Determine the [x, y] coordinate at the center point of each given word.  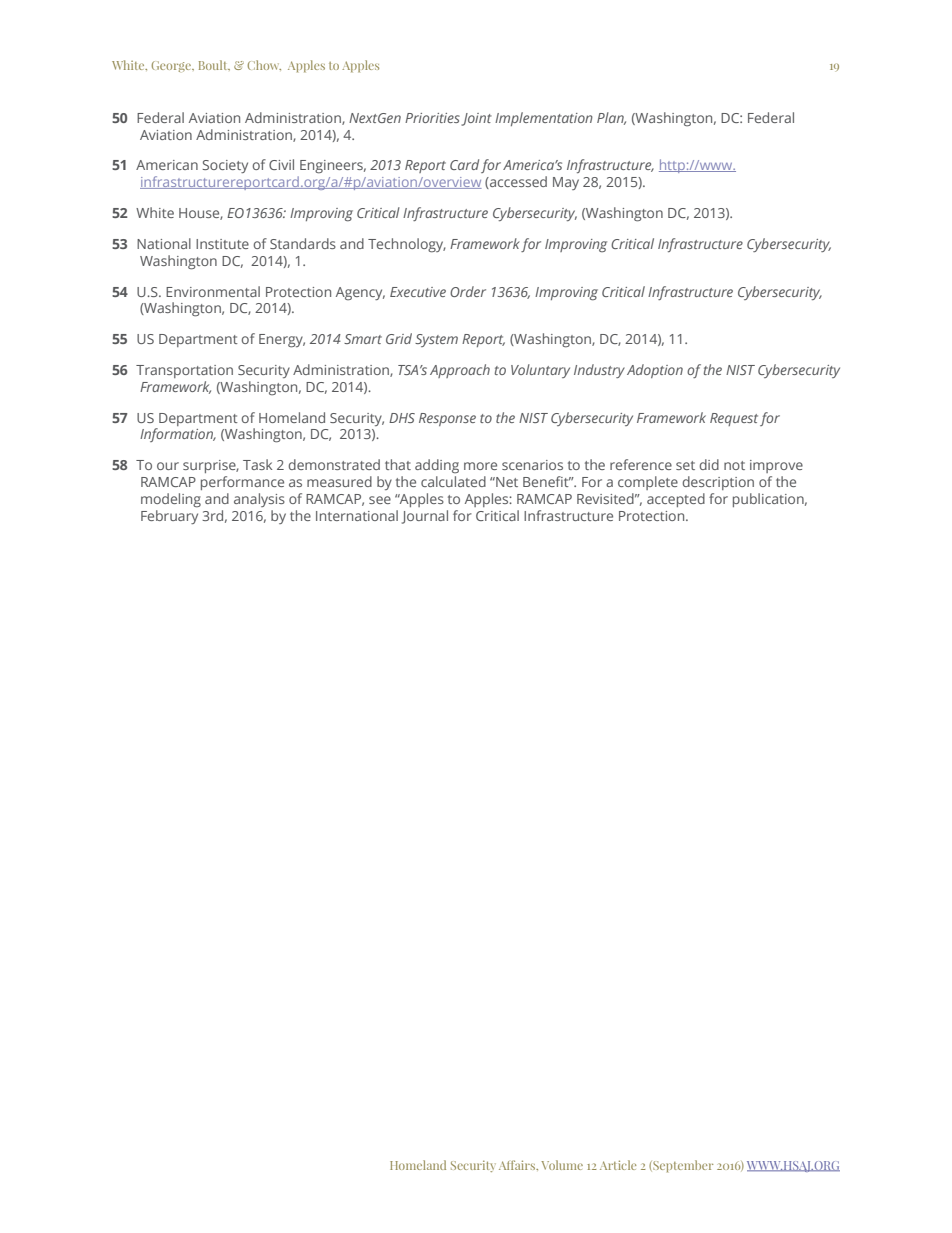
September [682, 1166]
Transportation [184, 371]
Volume [562, 1165]
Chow [264, 65]
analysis [259, 500]
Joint [476, 119]
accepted [676, 500]
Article [618, 1165]
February [169, 515]
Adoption [655, 371]
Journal [425, 517]
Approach [460, 371]
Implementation [544, 119]
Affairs [518, 1165]
